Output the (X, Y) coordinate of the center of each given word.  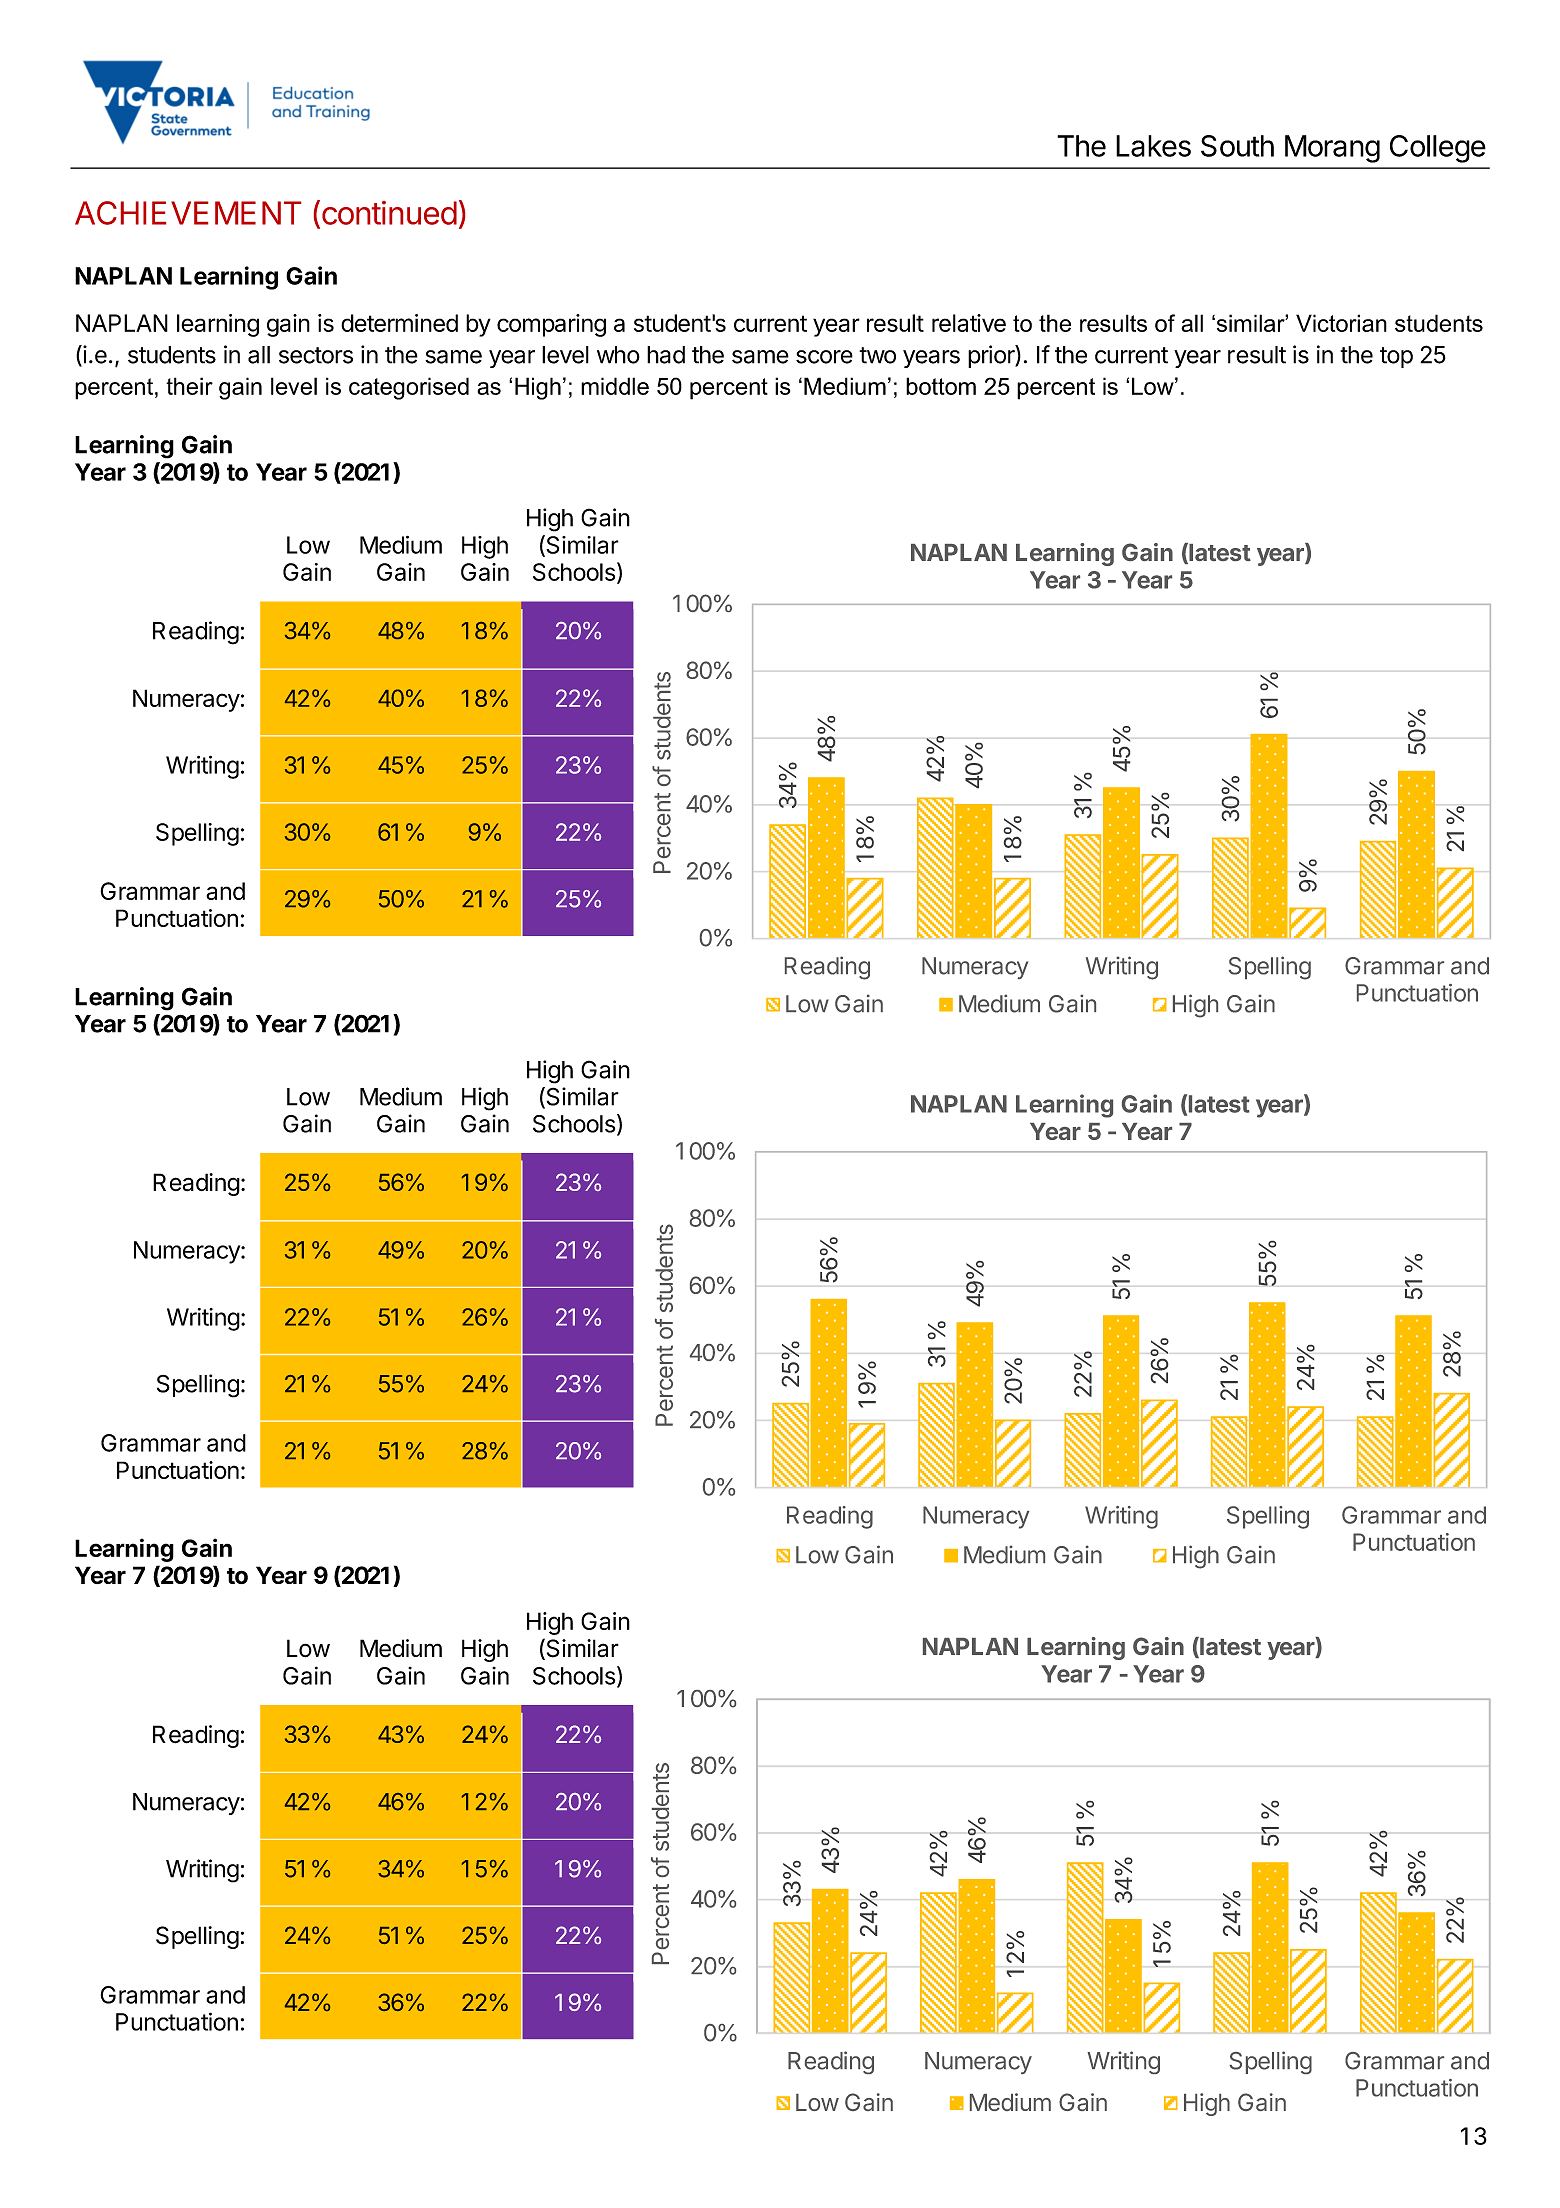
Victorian (1341, 323)
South (1237, 146)
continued (389, 213)
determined (399, 323)
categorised (409, 388)
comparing (551, 325)
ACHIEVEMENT (188, 213)
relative (969, 323)
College (1438, 149)
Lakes (1153, 146)
